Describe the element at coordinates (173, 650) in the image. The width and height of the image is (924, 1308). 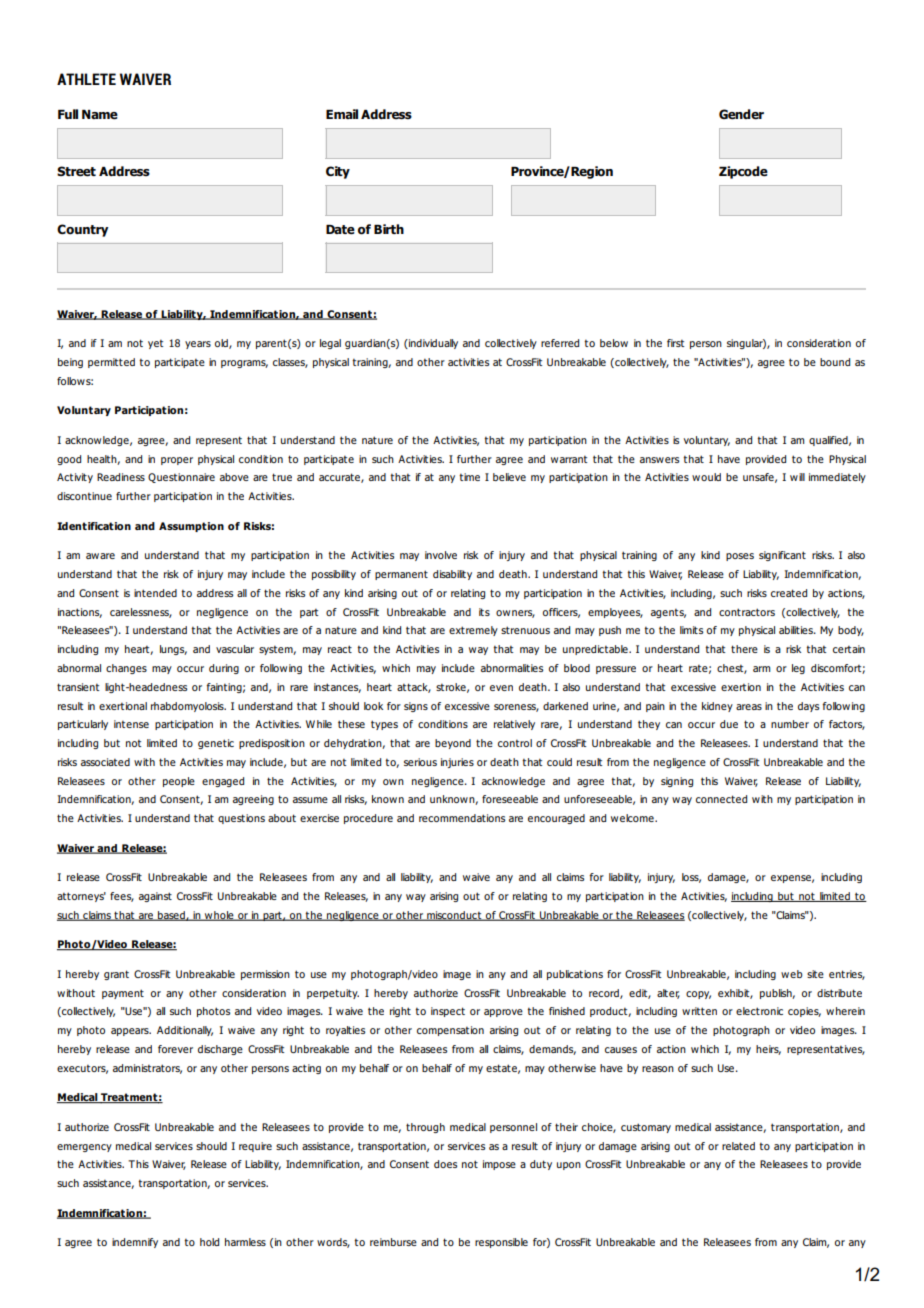
I see `lungs` at that location.
